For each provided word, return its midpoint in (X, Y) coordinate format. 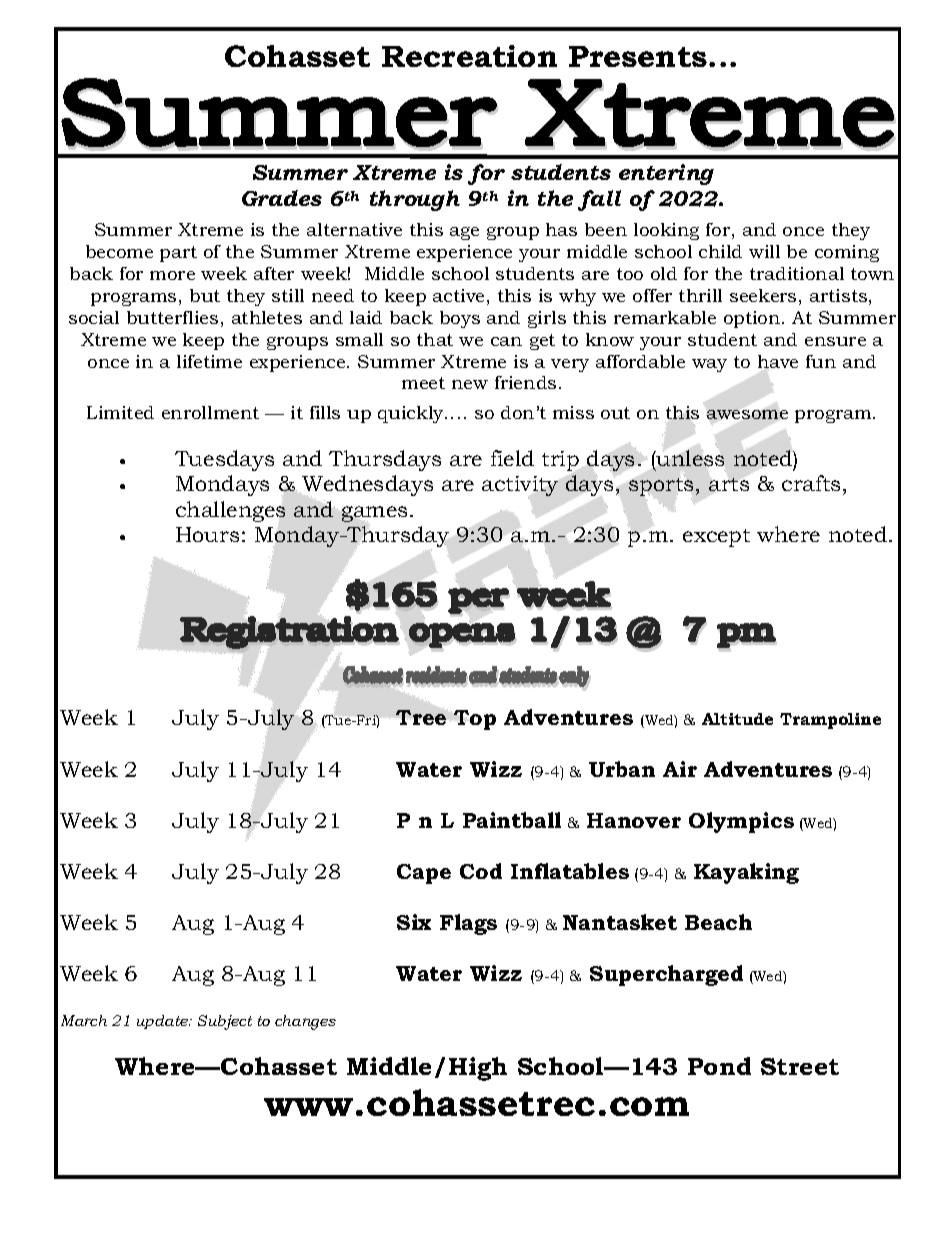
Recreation (469, 56)
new (470, 384)
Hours (207, 534)
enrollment (210, 412)
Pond (719, 1066)
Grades (282, 198)
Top (475, 720)
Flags (468, 924)
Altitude (737, 719)
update (164, 1022)
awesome (747, 414)
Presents (638, 56)
